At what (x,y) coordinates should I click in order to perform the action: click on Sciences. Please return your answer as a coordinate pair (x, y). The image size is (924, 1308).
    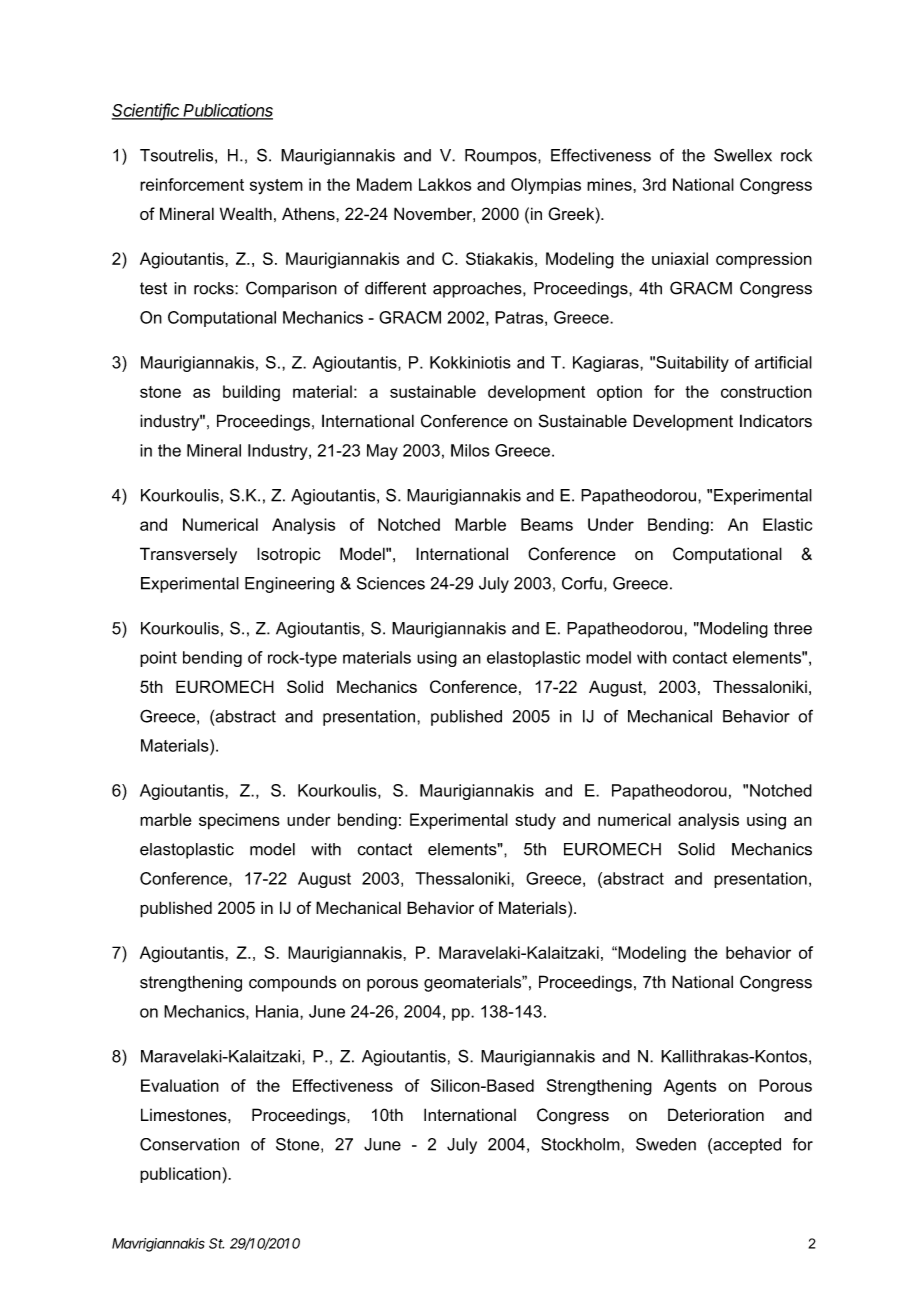
    Looking at the image, I should click on (391, 583).
